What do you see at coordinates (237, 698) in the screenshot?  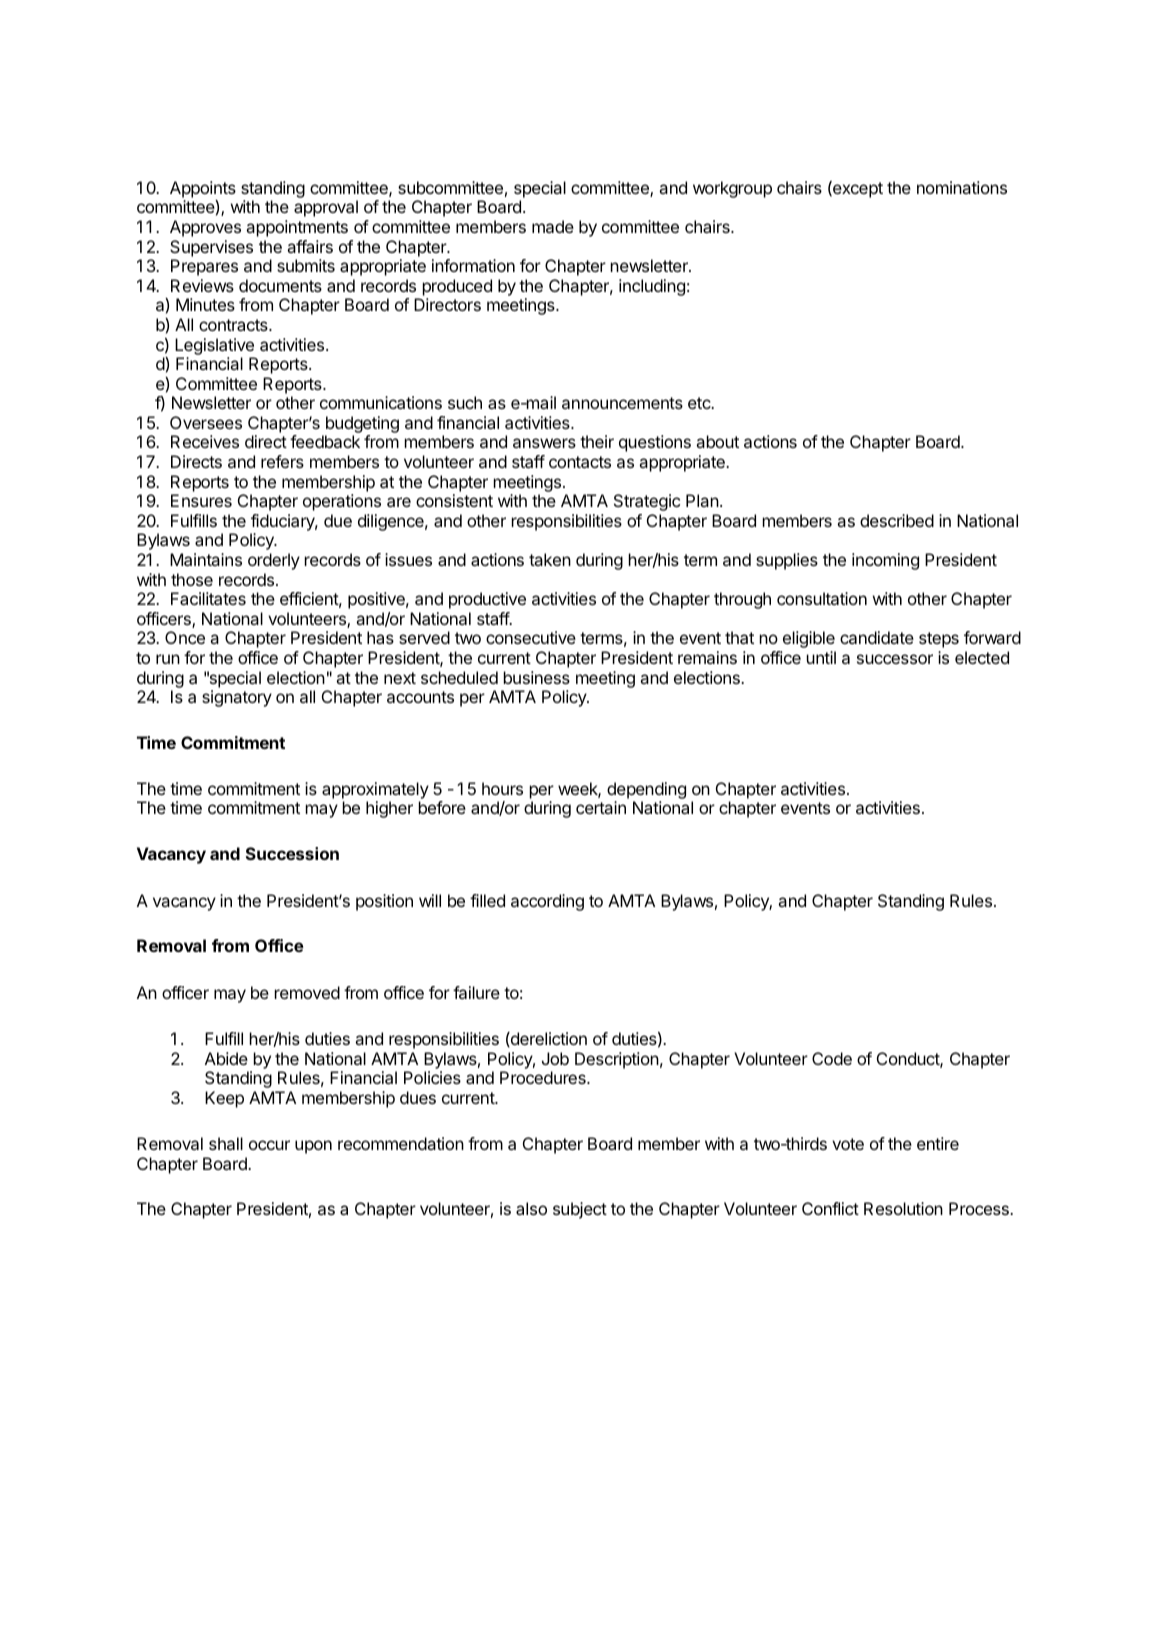 I see `signatory` at bounding box center [237, 698].
